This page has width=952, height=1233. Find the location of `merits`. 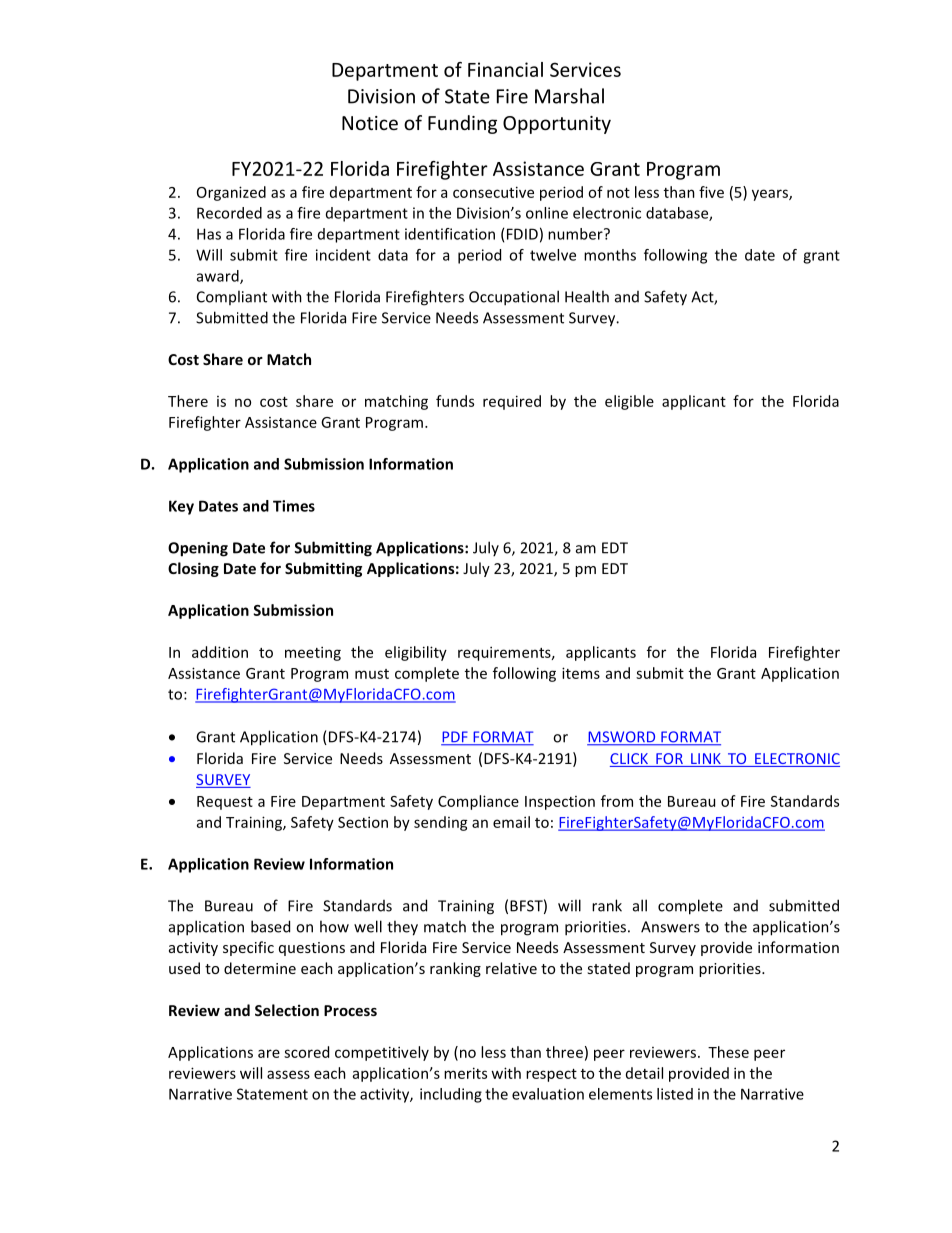

merits is located at coordinates (465, 1073).
